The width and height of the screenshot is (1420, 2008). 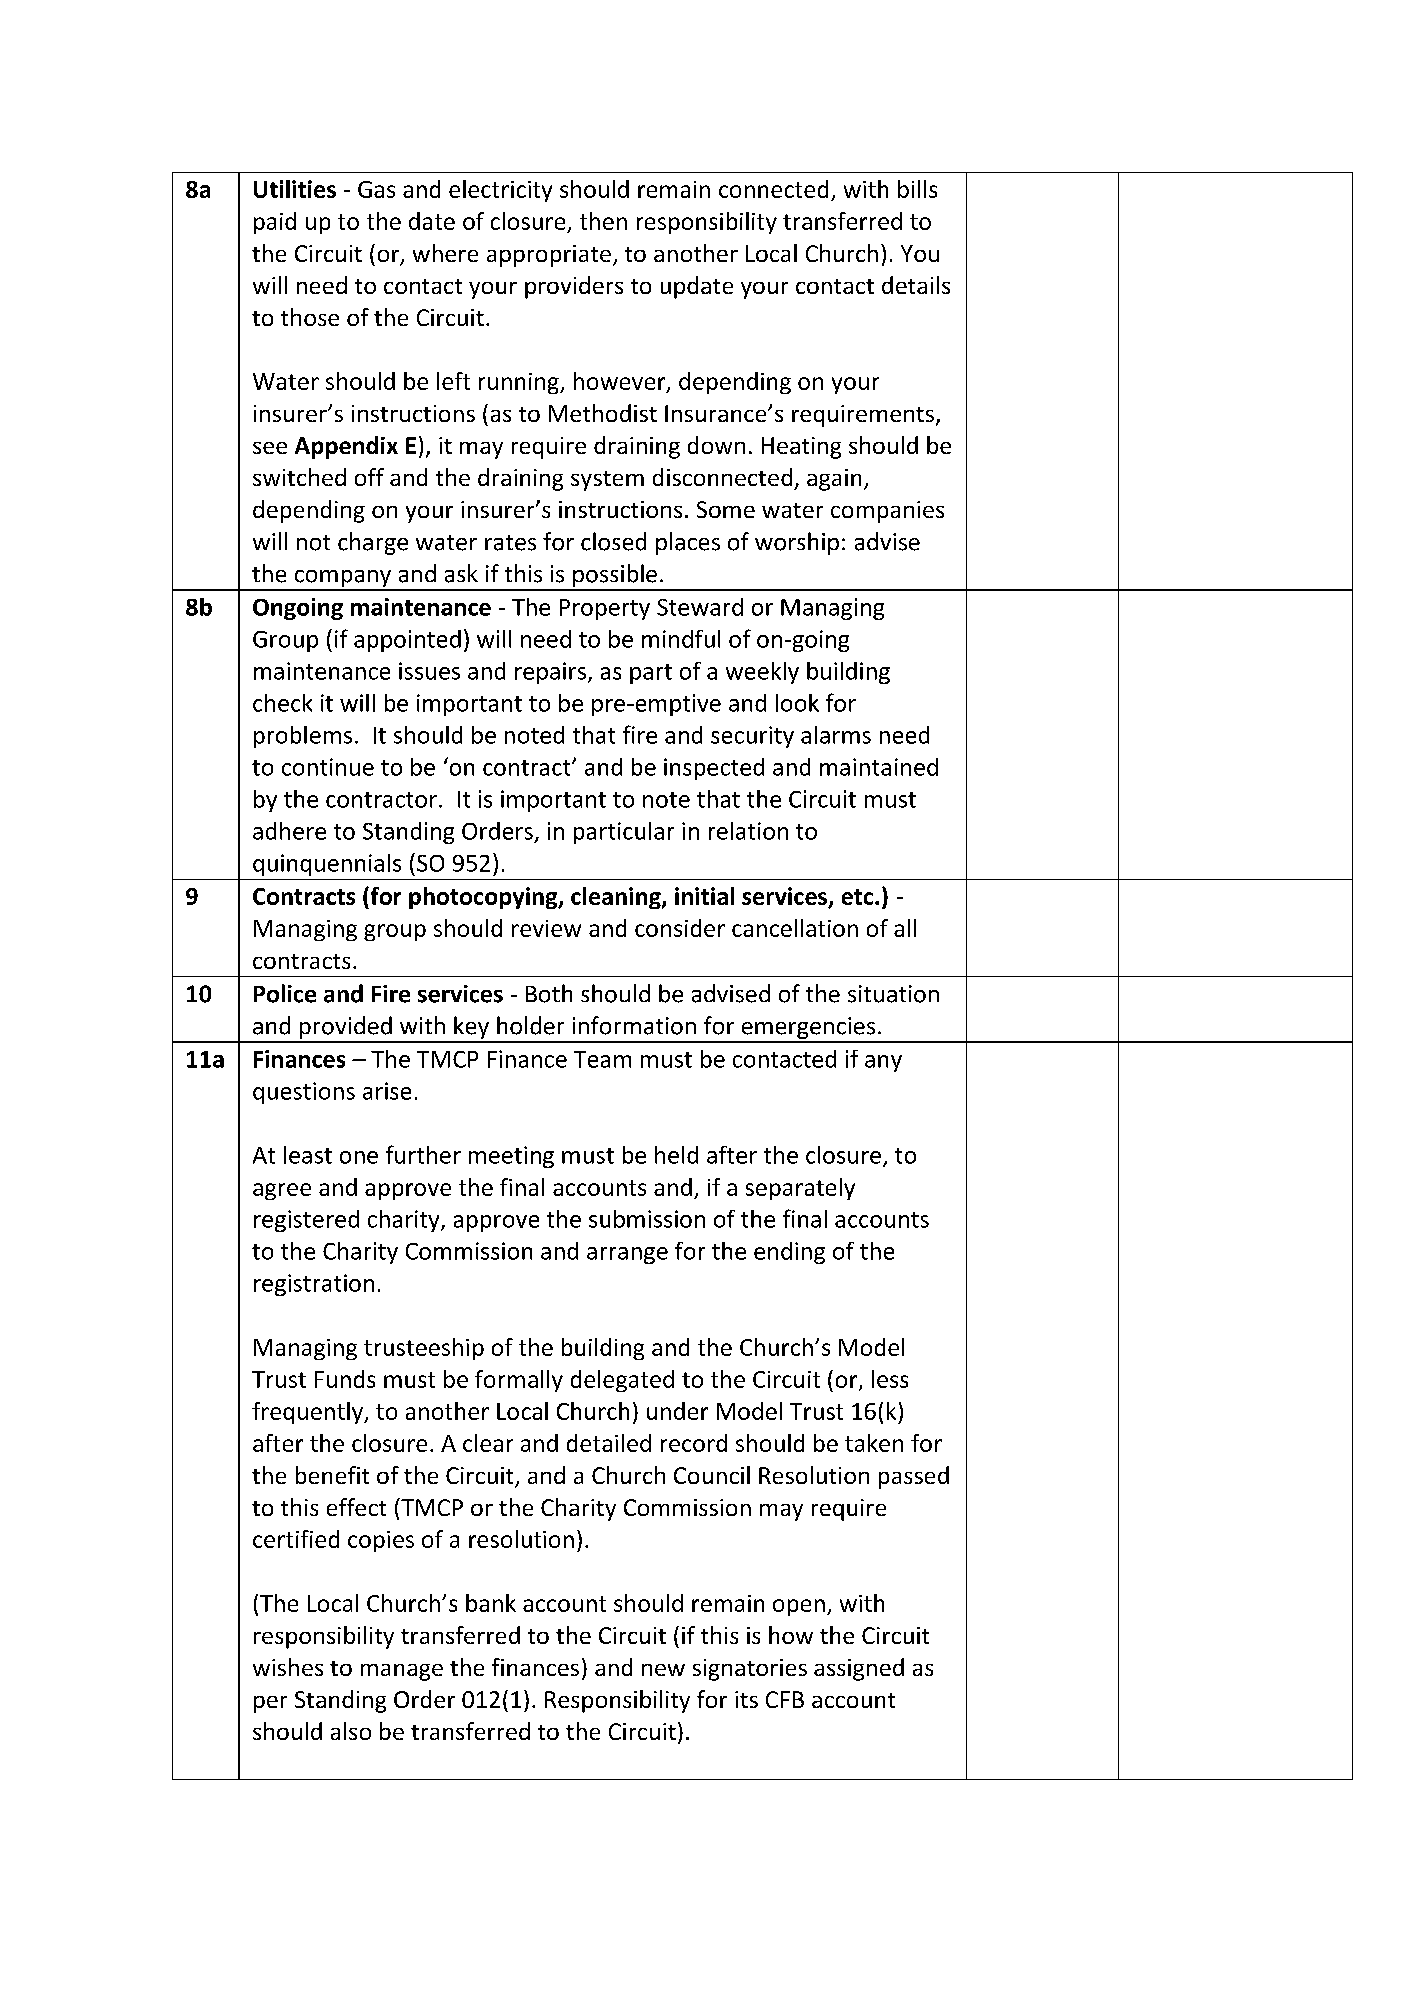 What do you see at coordinates (351, 1731) in the screenshot?
I see `also` at bounding box center [351, 1731].
